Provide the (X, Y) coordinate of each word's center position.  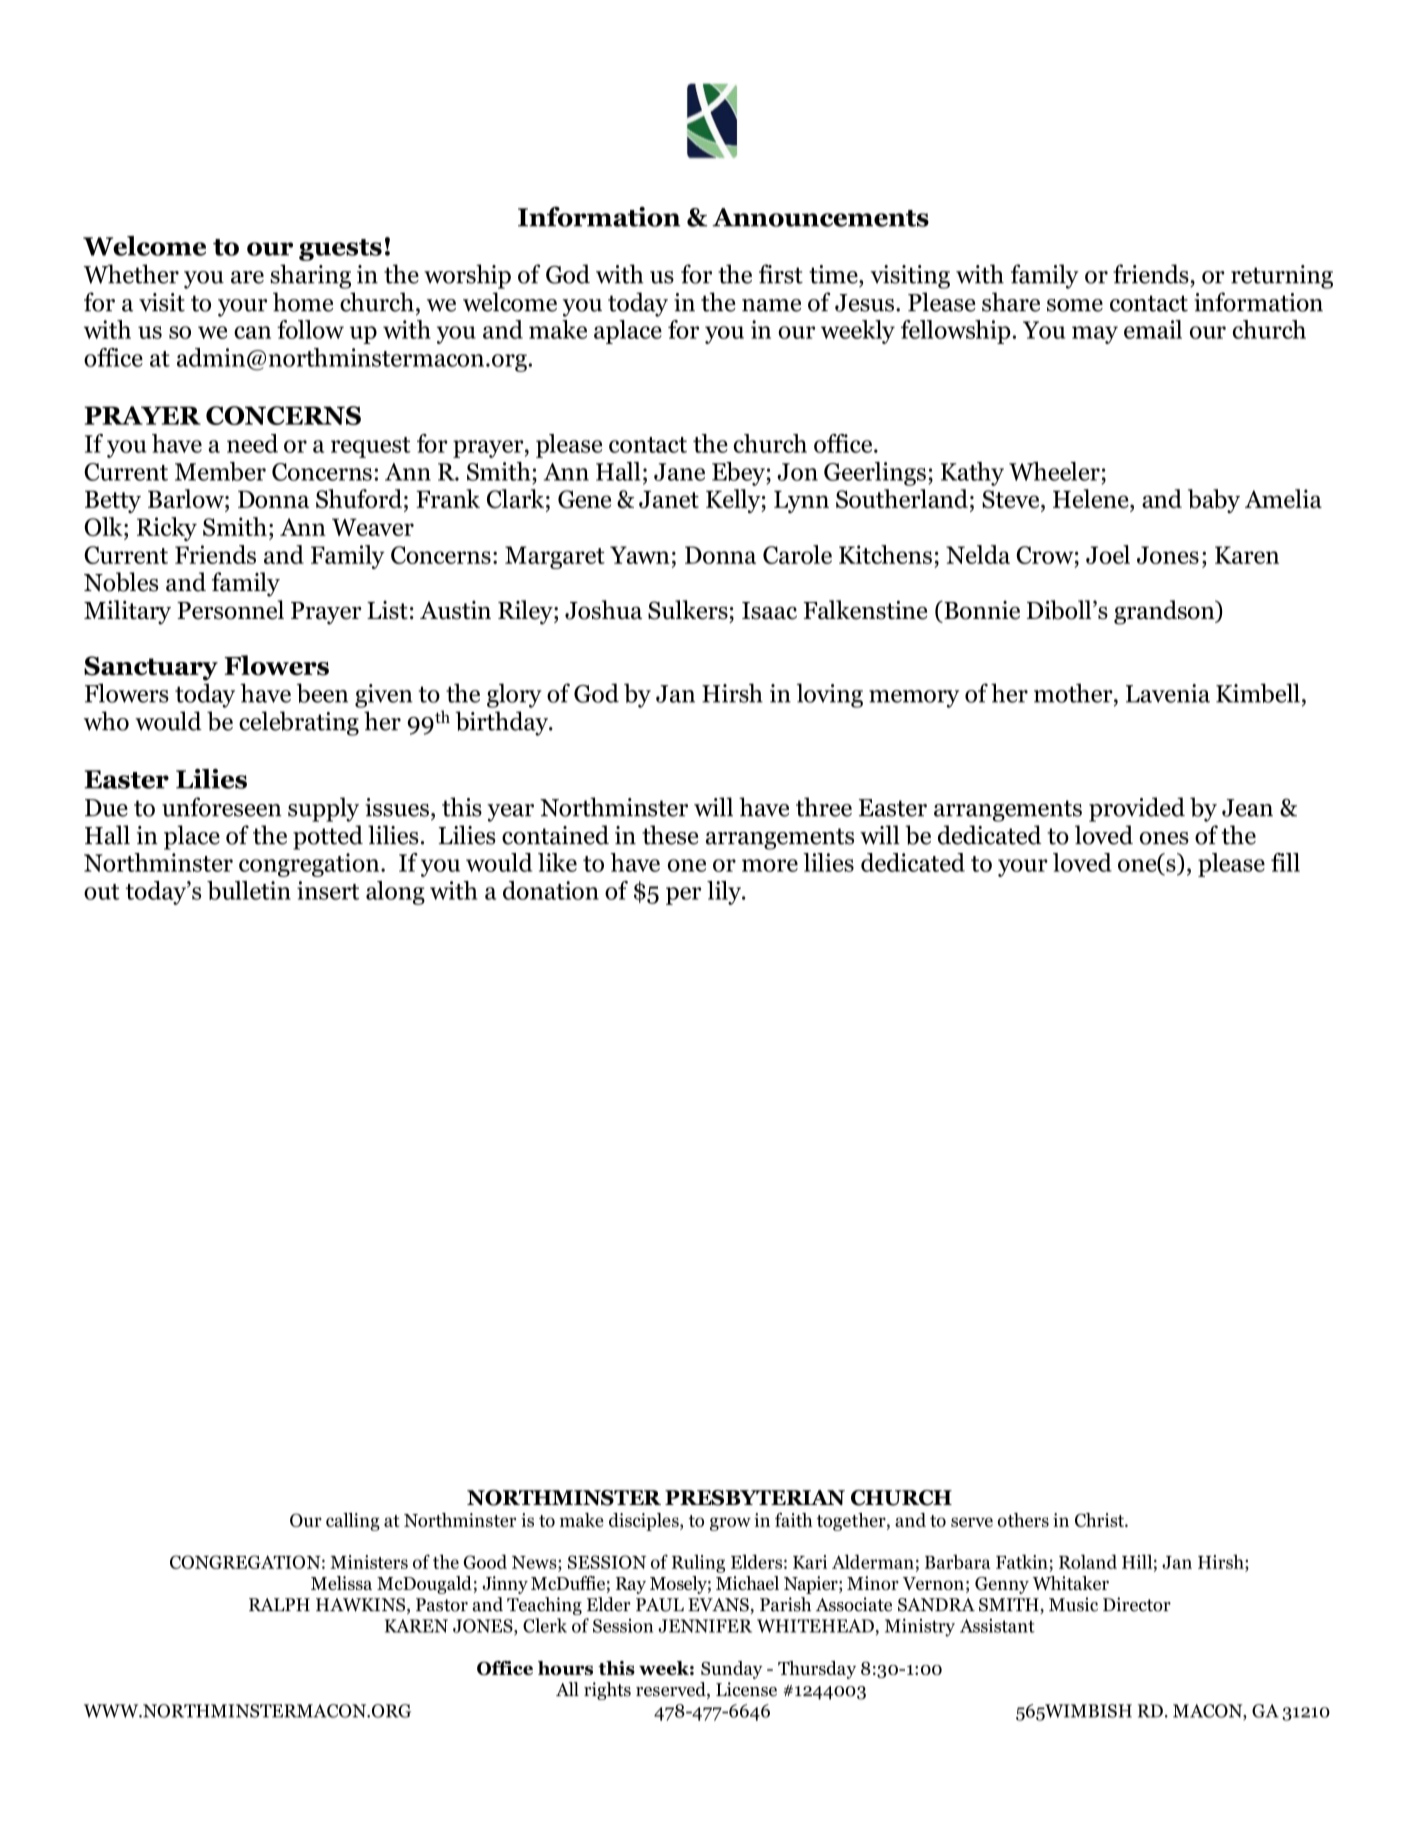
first (781, 274)
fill (1285, 862)
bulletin (249, 890)
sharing (310, 276)
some (1075, 305)
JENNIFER (705, 1626)
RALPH (279, 1604)
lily (725, 893)
